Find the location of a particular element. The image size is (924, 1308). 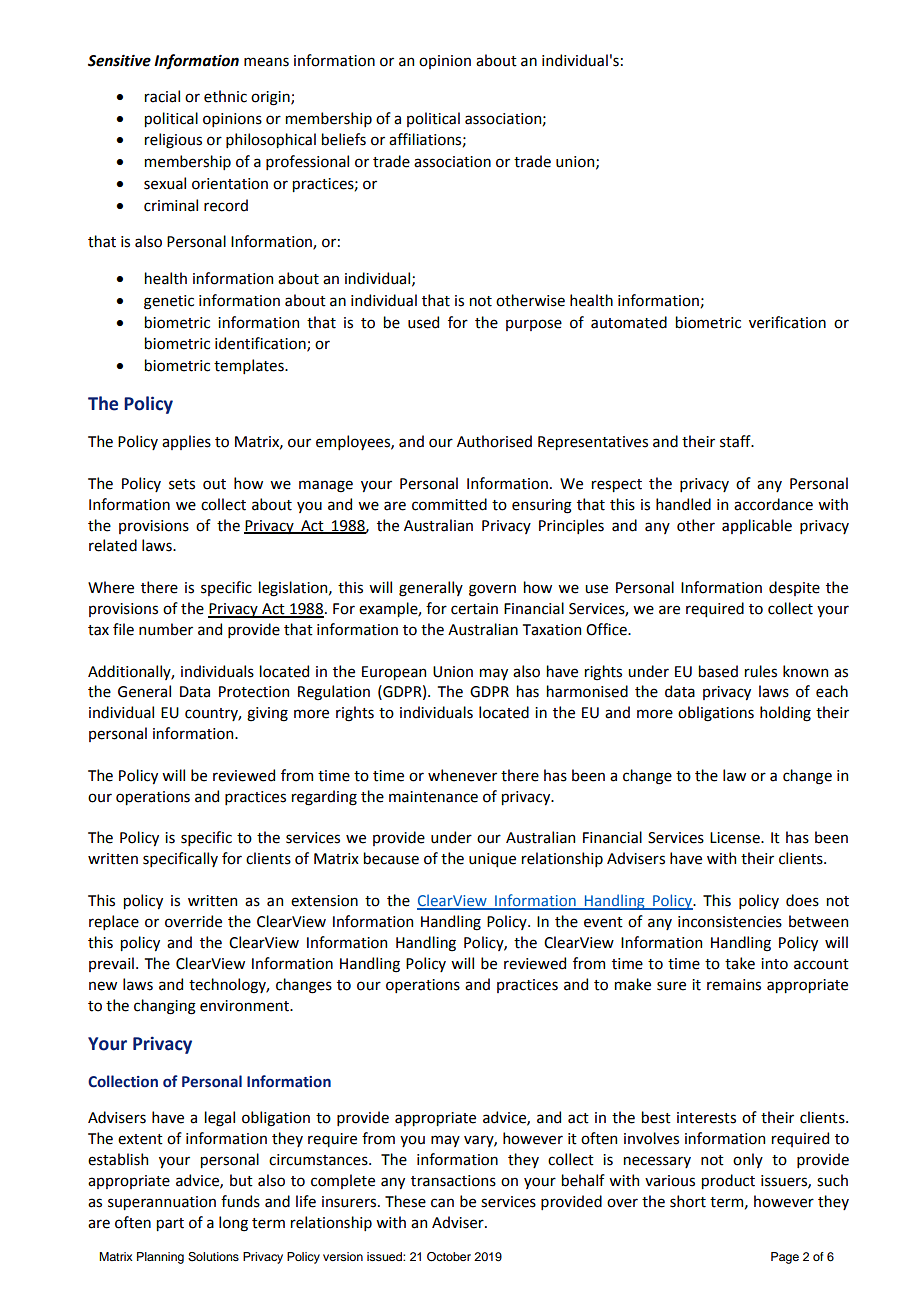

number is located at coordinates (166, 629).
